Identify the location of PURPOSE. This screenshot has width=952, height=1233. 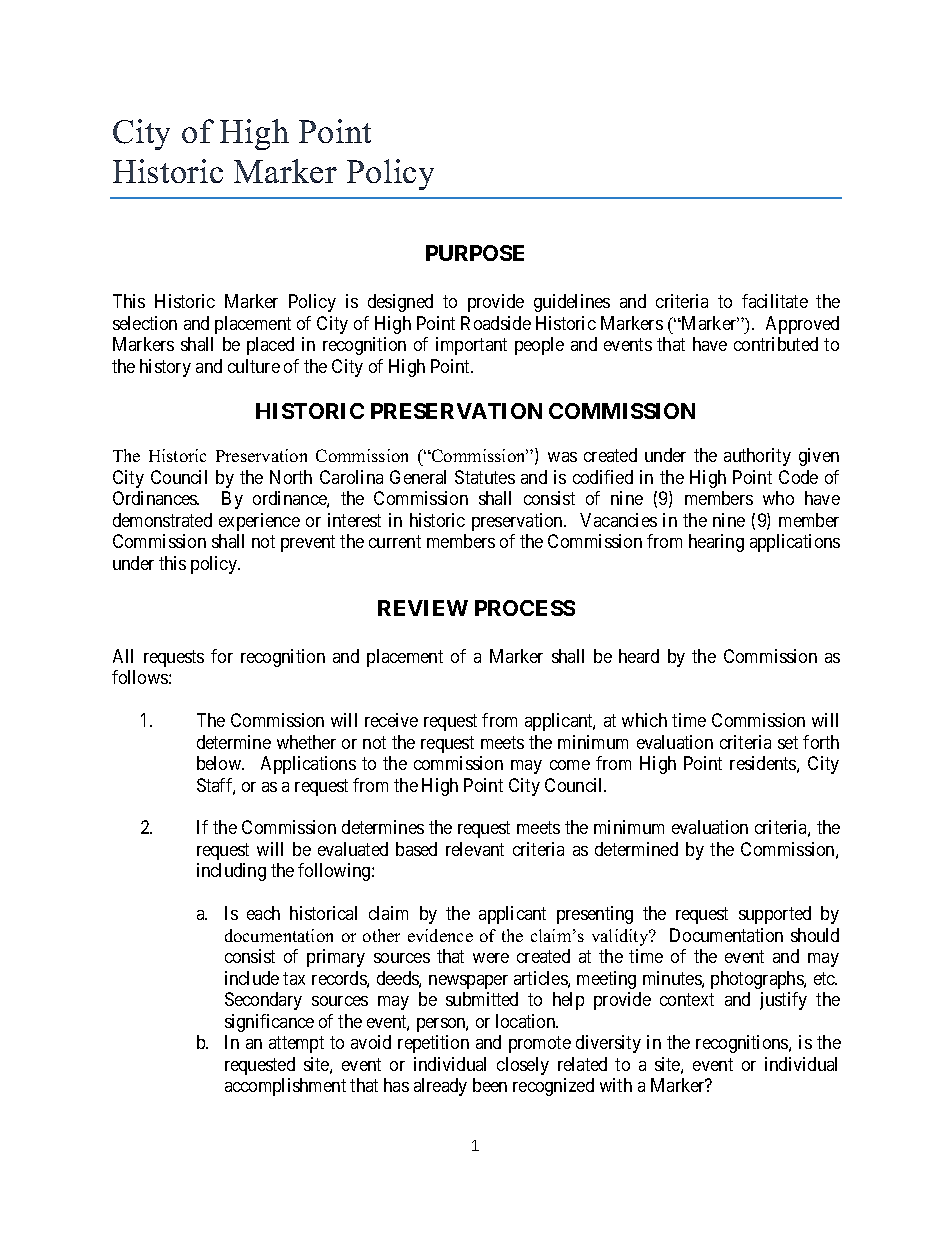
(475, 253).
